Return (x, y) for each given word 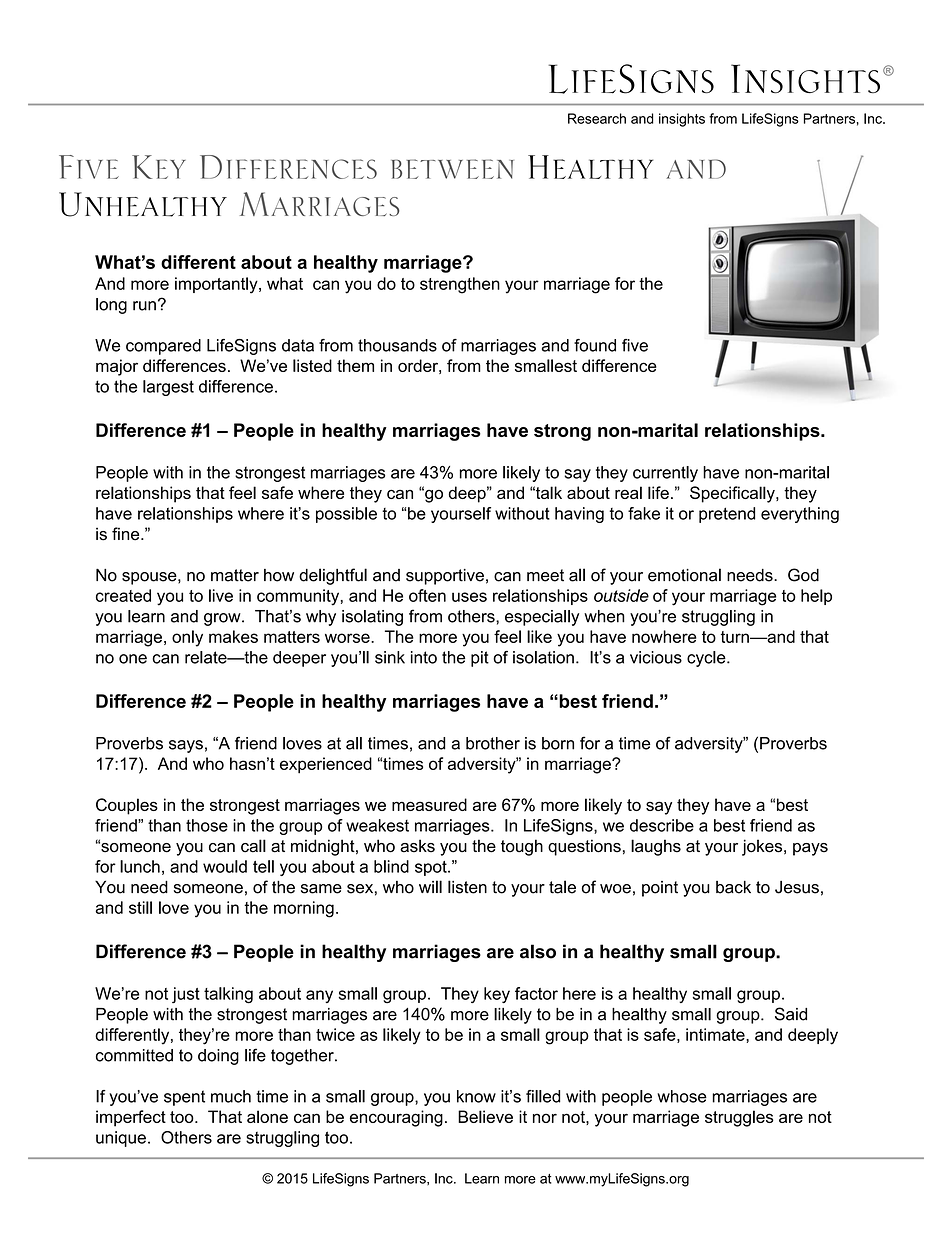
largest (168, 388)
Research (597, 118)
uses (469, 597)
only (187, 638)
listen (467, 887)
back (733, 887)
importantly (217, 285)
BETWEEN (452, 169)
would (225, 866)
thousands (397, 345)
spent (184, 1098)
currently (665, 474)
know (476, 1096)
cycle (707, 659)
